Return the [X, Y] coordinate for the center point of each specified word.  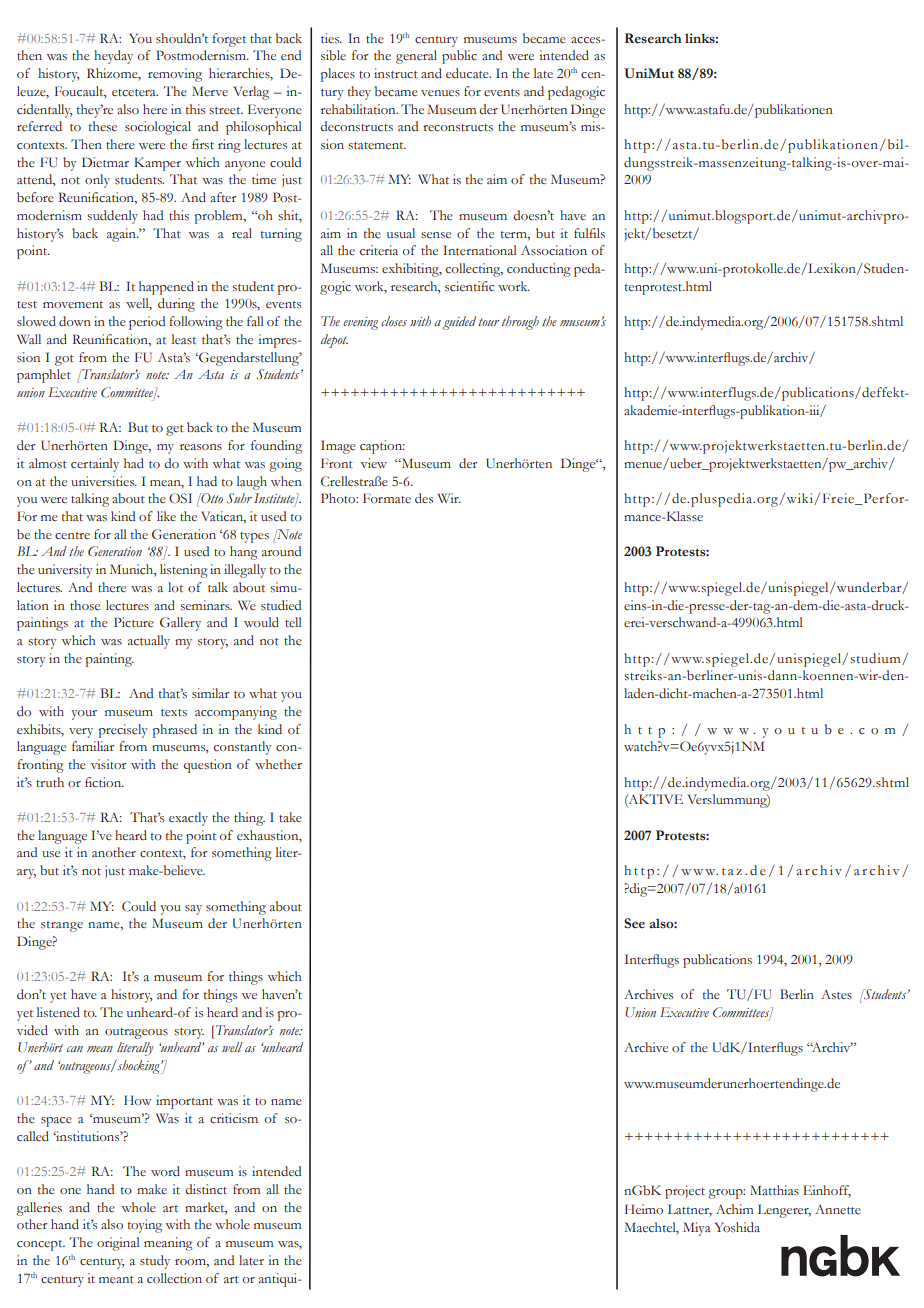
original [118, 1244]
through [520, 323]
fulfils [589, 233]
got [64, 360]
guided [459, 323]
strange [62, 926]
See [634, 923]
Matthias [774, 1190]
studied [281, 605]
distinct [206, 1189]
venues [440, 93]
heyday [113, 57]
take [290, 817]
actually [149, 642]
